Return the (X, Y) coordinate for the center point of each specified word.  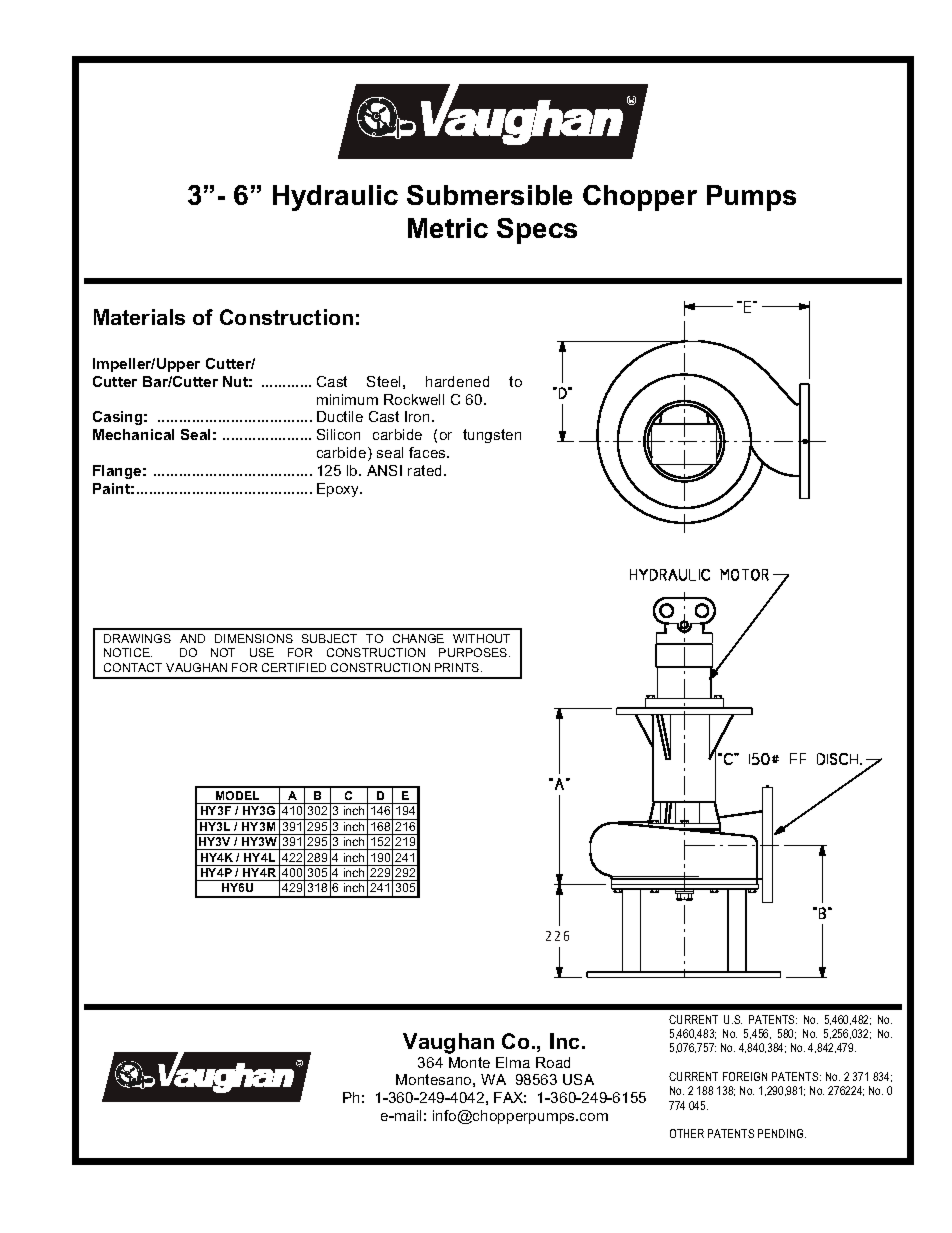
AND (192, 638)
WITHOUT (481, 638)
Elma (513, 1062)
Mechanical (133, 434)
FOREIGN (745, 1076)
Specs (537, 231)
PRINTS (458, 667)
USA (578, 1079)
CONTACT (133, 667)
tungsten (492, 436)
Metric (448, 228)
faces (428, 452)
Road (553, 1062)
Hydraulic (335, 198)
